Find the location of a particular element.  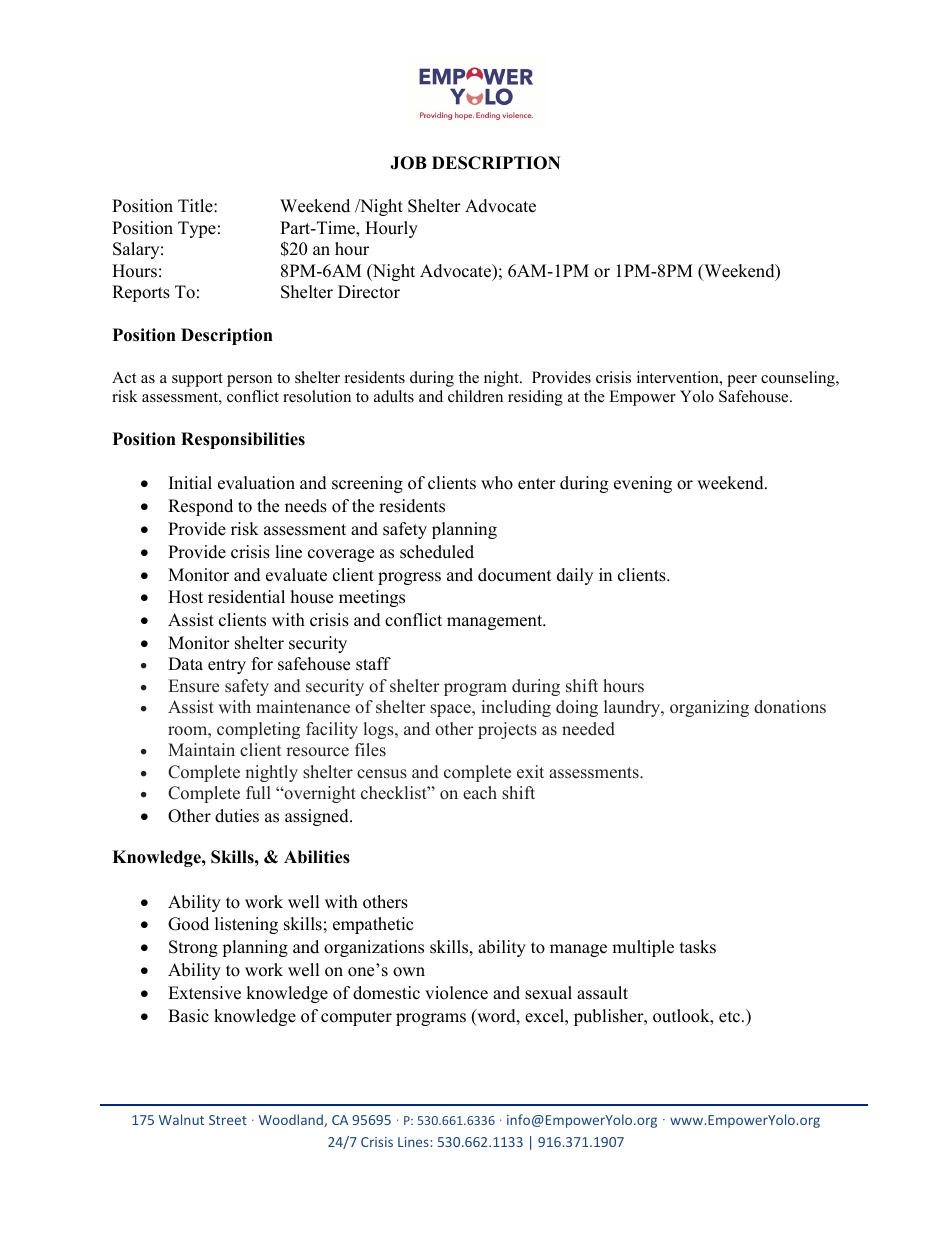

peer is located at coordinates (742, 381).
